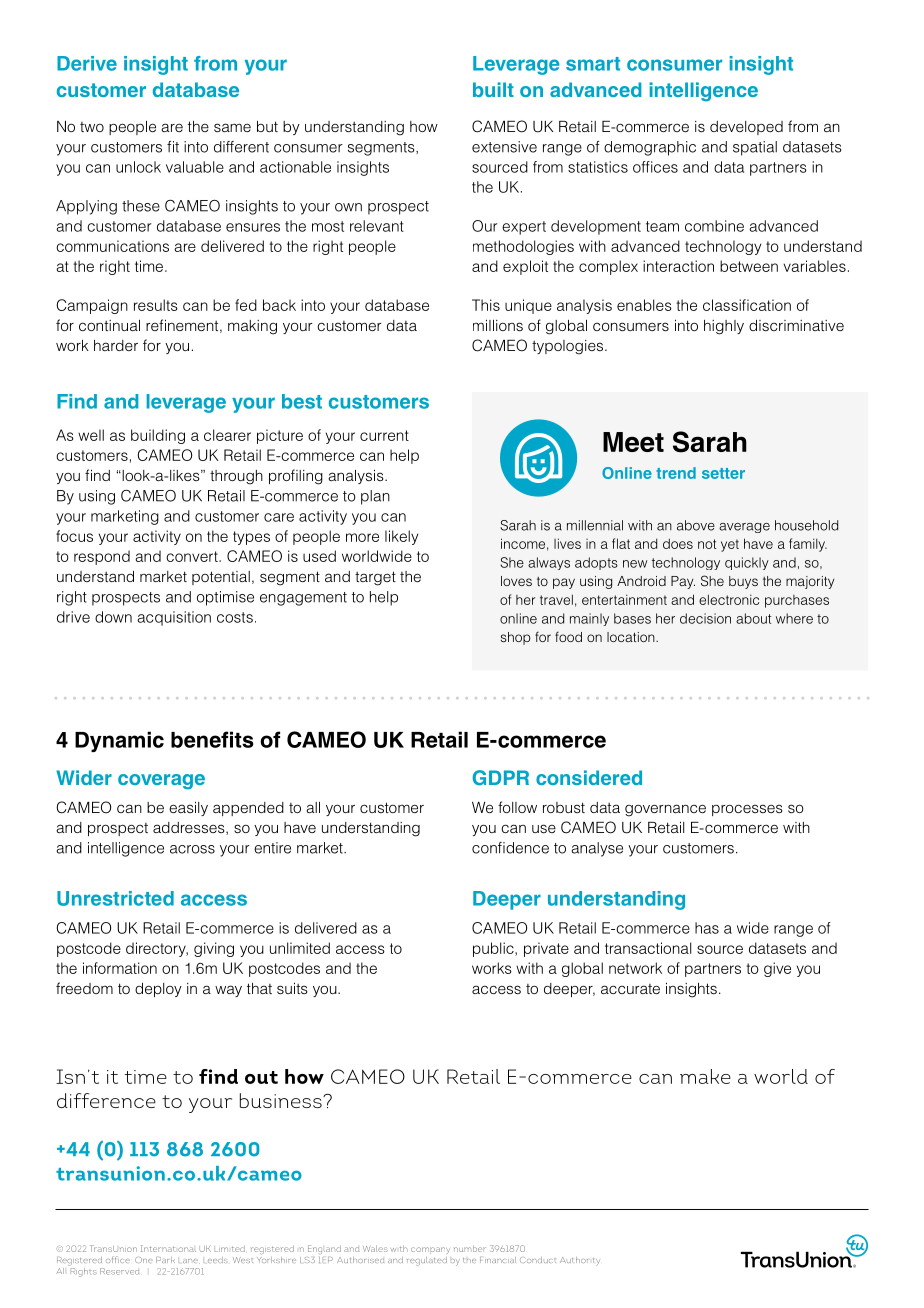  Describe the element at coordinates (174, 618) in the screenshot. I see `acquisition` at that location.
